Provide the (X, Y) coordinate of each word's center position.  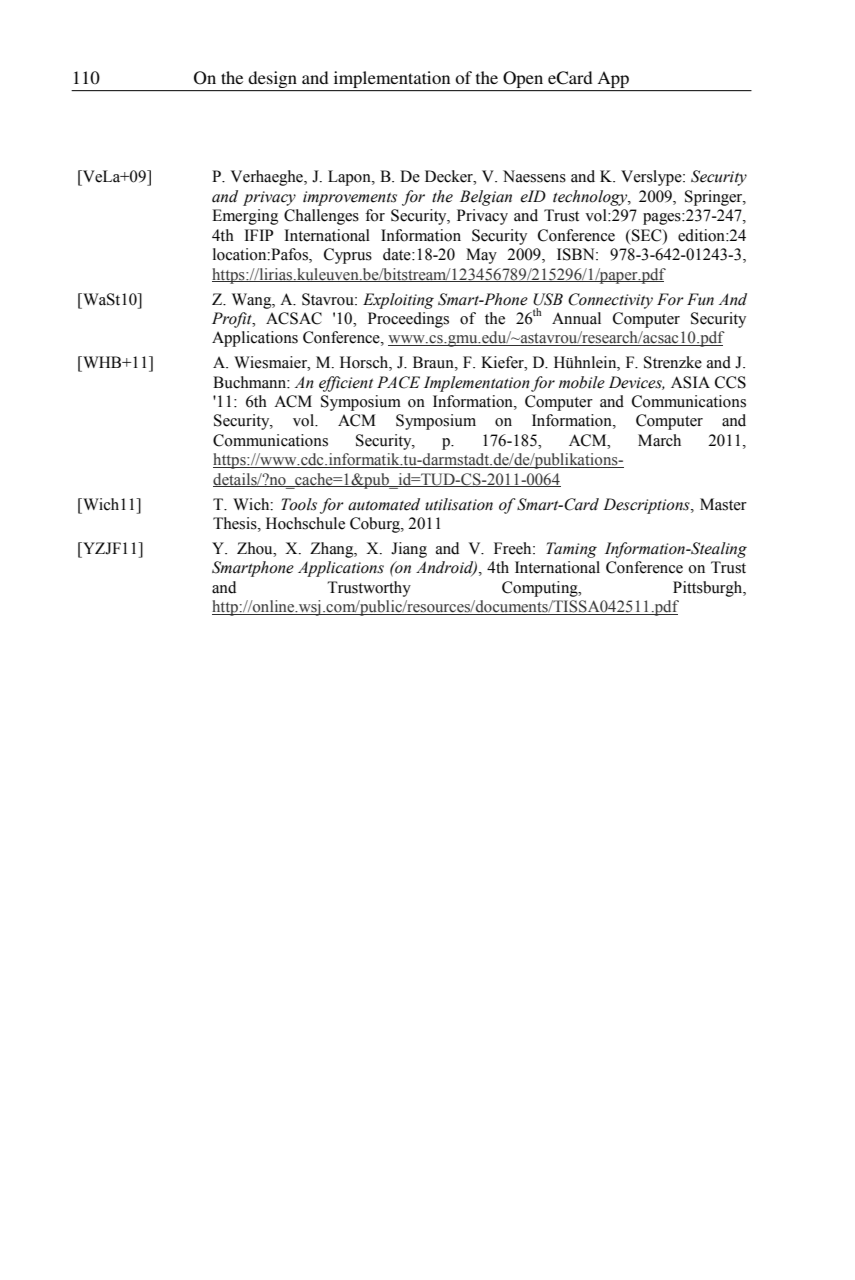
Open (523, 79)
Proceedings (408, 320)
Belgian (486, 198)
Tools (299, 504)
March (659, 440)
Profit (233, 320)
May (481, 256)
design (273, 79)
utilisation (459, 504)
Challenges (321, 217)
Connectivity (610, 301)
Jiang (409, 550)
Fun (700, 299)
